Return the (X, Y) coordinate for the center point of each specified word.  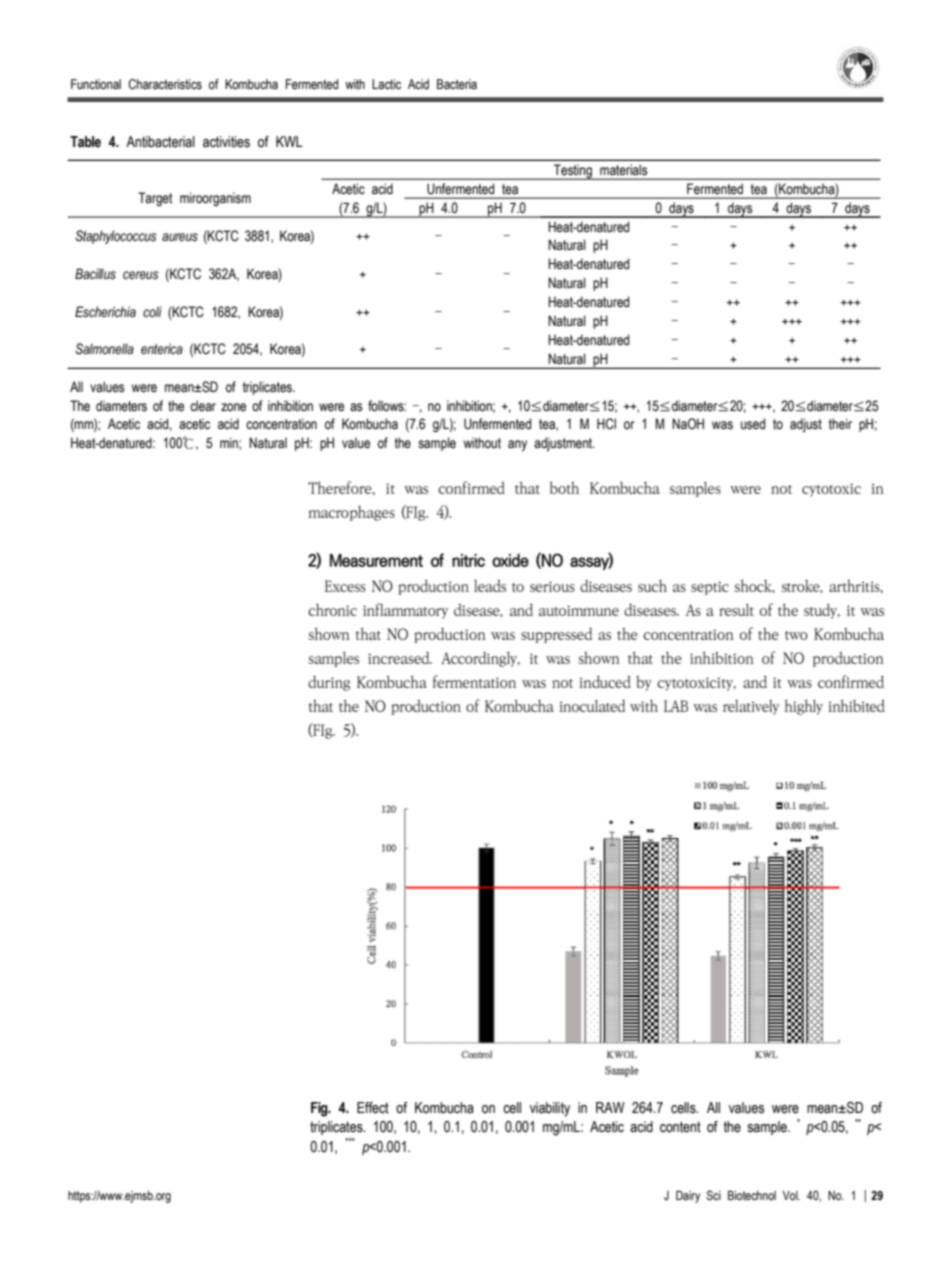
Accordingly (480, 659)
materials (623, 170)
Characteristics (165, 84)
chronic (332, 609)
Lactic (386, 84)
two (796, 635)
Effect (373, 1108)
